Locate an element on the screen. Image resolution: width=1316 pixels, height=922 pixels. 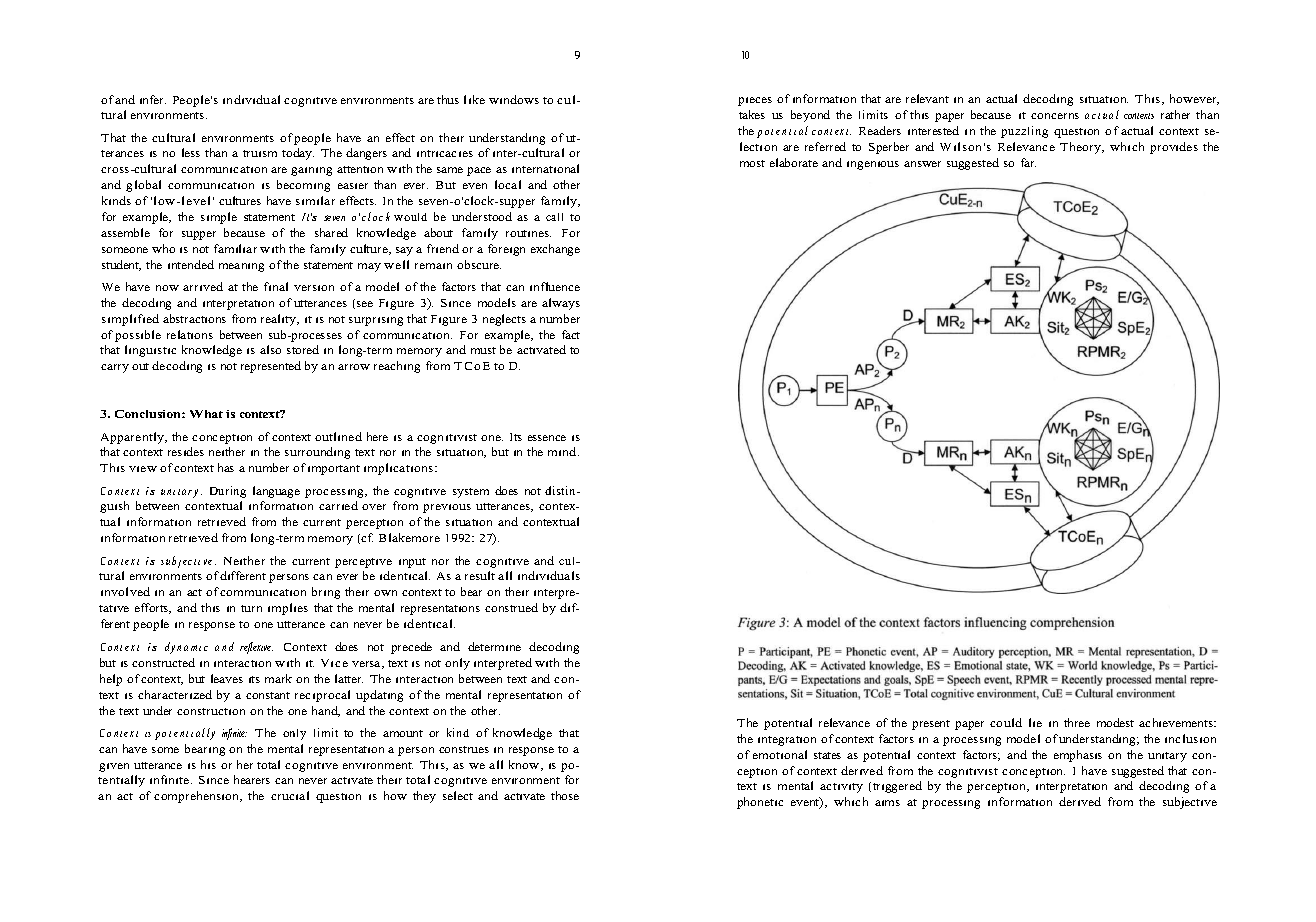
hearers is located at coordinates (252, 779).
